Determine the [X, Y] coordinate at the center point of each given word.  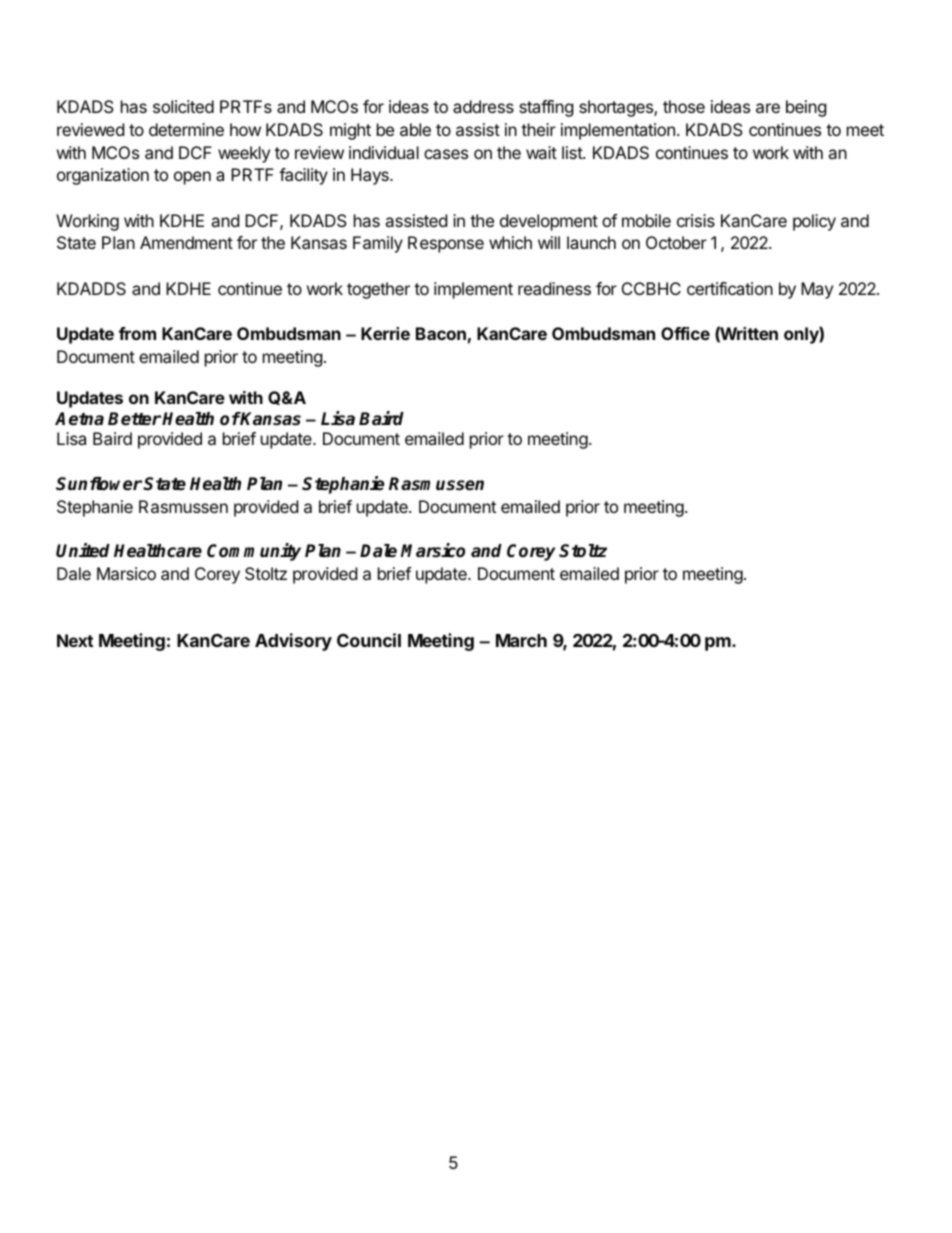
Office [685, 333]
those [684, 106]
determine [186, 129]
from [137, 333]
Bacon [441, 333]
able [415, 129]
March [521, 640]
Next [75, 640]
